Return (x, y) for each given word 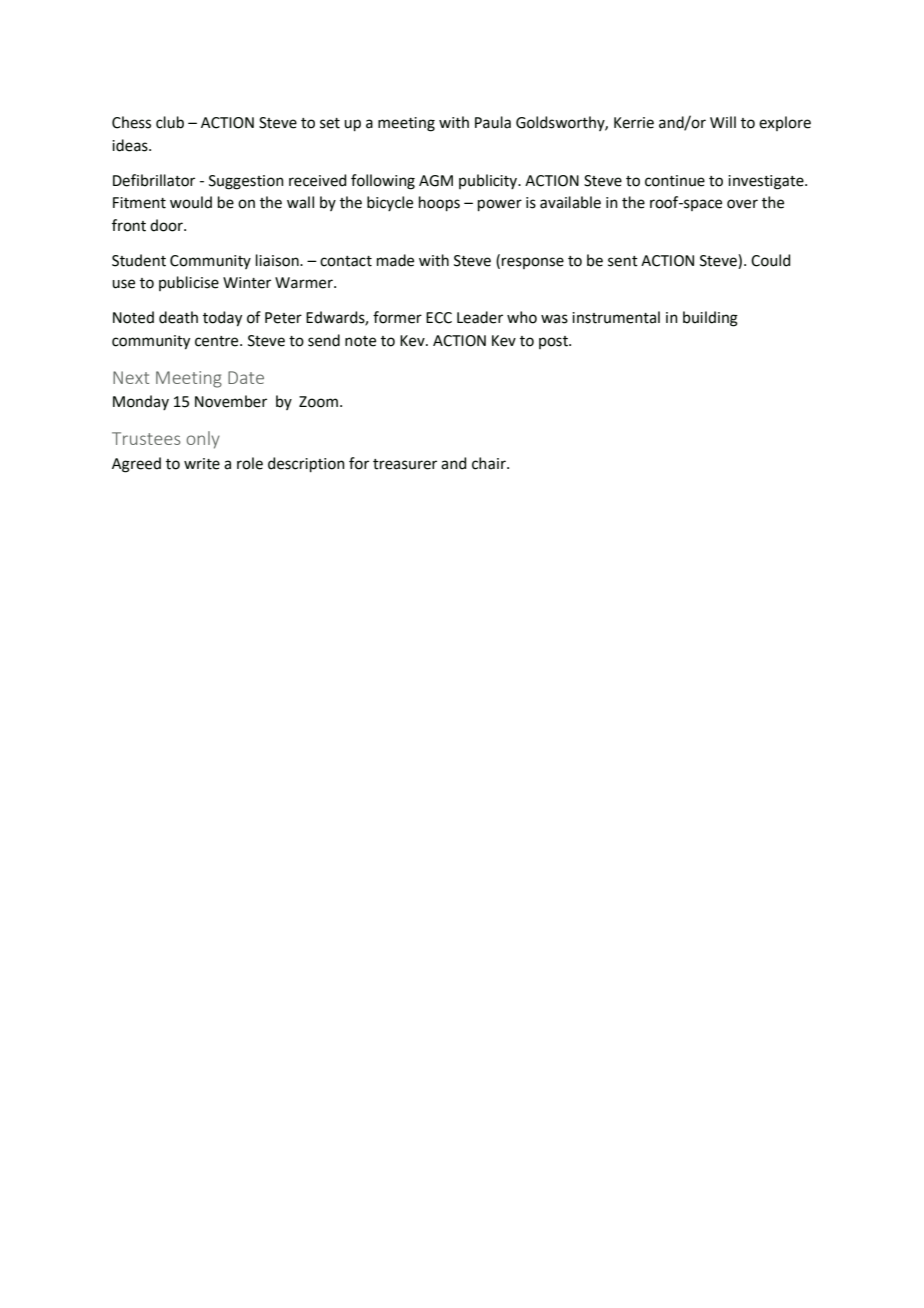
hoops (439, 204)
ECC (439, 318)
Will (723, 122)
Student (139, 260)
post (554, 342)
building (710, 319)
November (231, 401)
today (222, 319)
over (742, 204)
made (395, 260)
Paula (493, 122)
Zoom (318, 402)
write (202, 464)
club (170, 122)
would (191, 202)
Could (770, 260)
